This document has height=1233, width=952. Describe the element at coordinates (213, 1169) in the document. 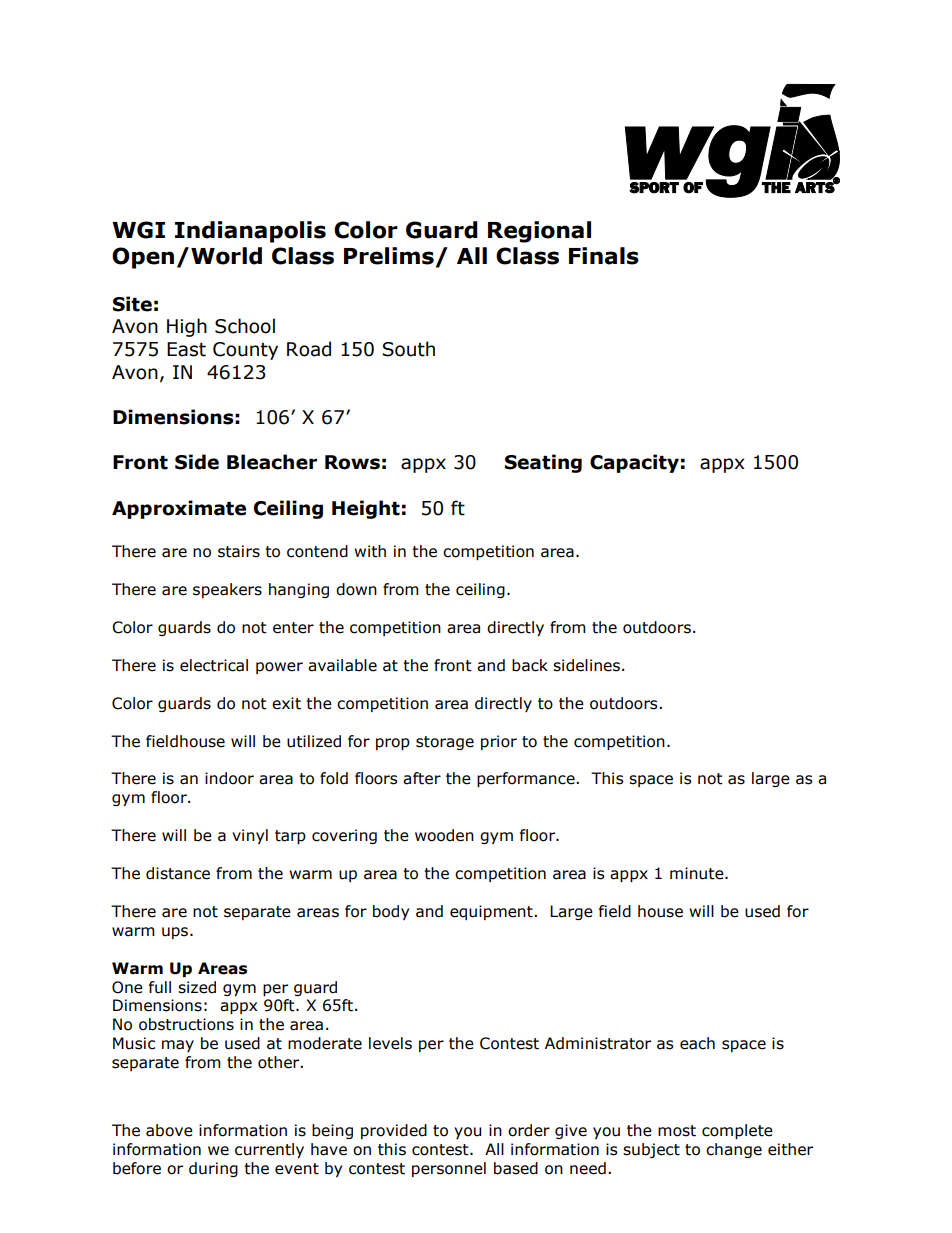

I see `during` at that location.
